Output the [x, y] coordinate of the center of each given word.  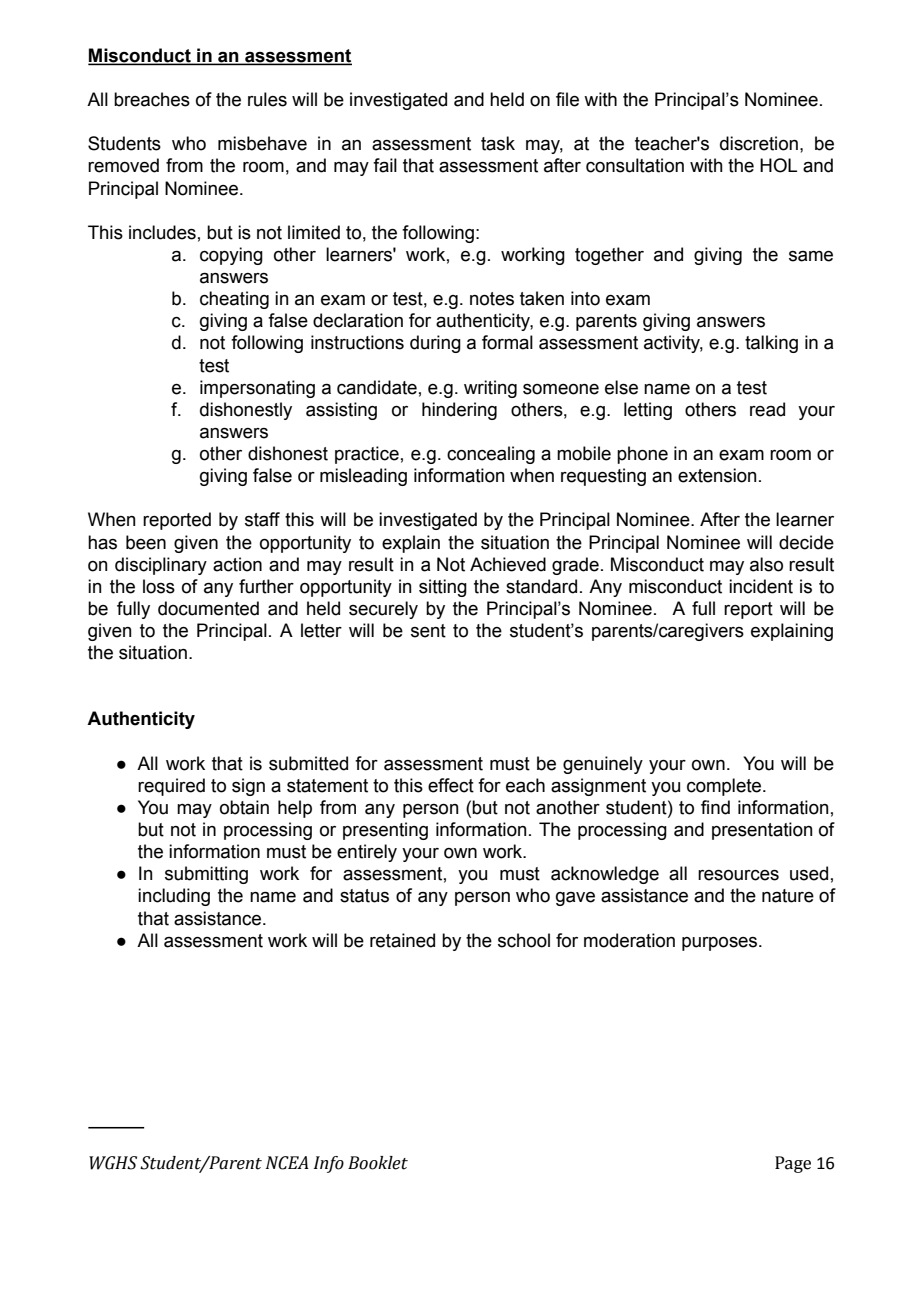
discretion [759, 143]
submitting [206, 875]
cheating [234, 300]
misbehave [262, 143]
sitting [443, 588]
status [364, 896]
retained [402, 940]
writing [490, 389]
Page [793, 1164]
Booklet [378, 1163]
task [498, 143]
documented [208, 608]
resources [738, 875]
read [767, 409]
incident [761, 586]
